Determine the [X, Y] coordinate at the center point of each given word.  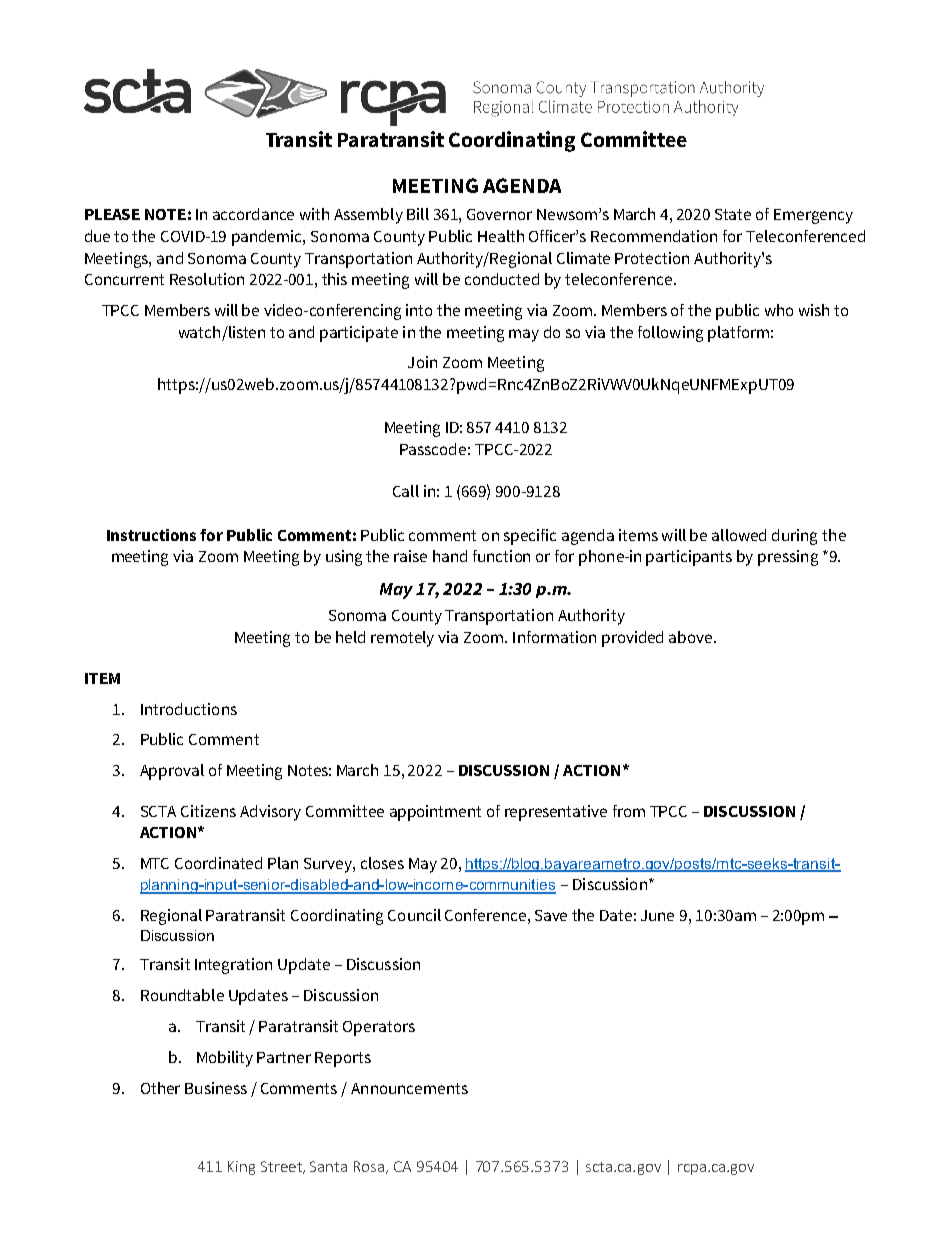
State [733, 214]
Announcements [409, 1088]
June [657, 915]
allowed [739, 535]
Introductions [189, 709]
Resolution [207, 279]
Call [406, 491]
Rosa [369, 1166]
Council [414, 915]
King [241, 1168]
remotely [402, 639]
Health [501, 236]
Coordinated [218, 863]
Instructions [151, 535]
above [692, 637]
